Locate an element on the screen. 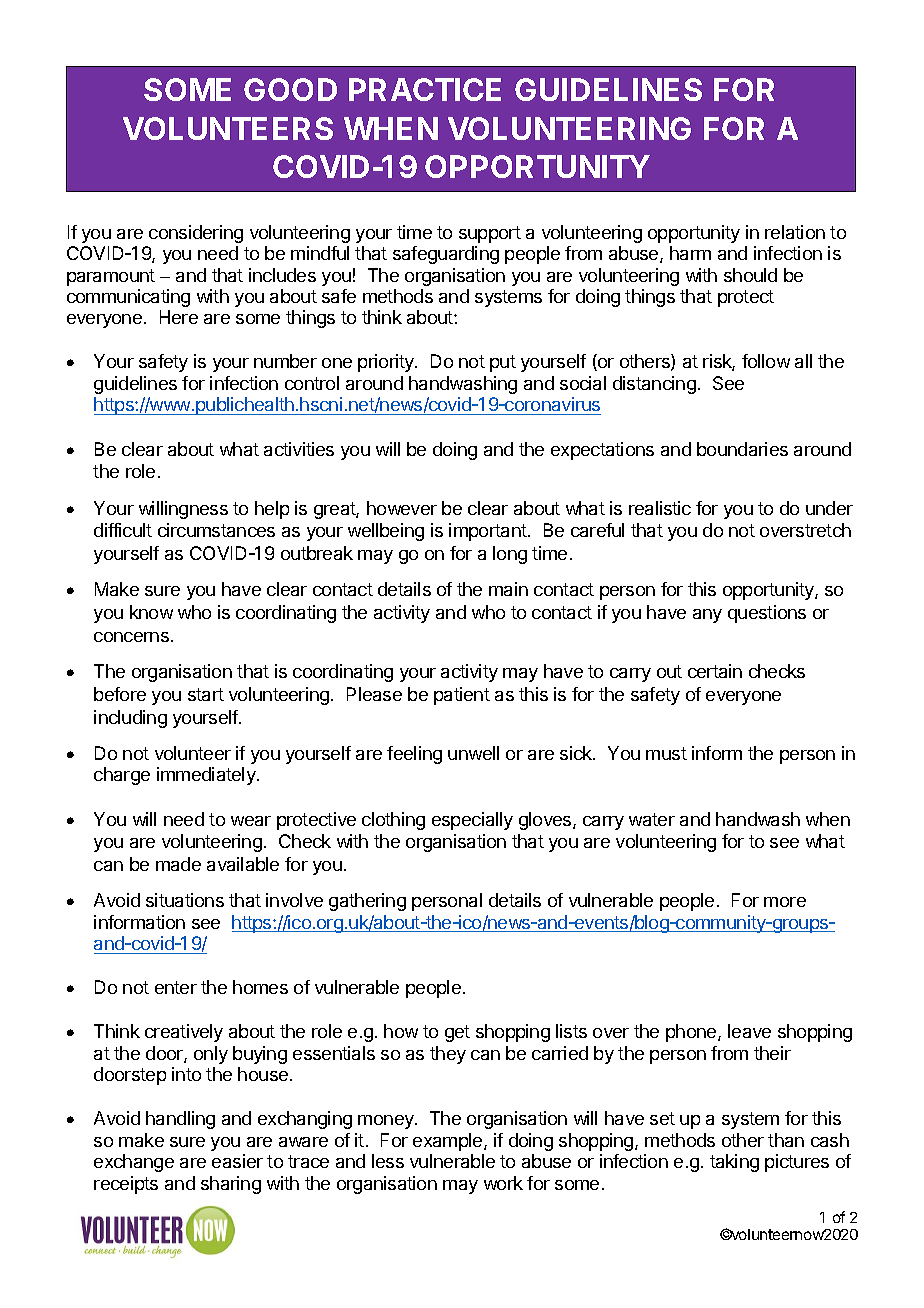 This screenshot has height=1308, width=924. relation is located at coordinates (795, 232).
